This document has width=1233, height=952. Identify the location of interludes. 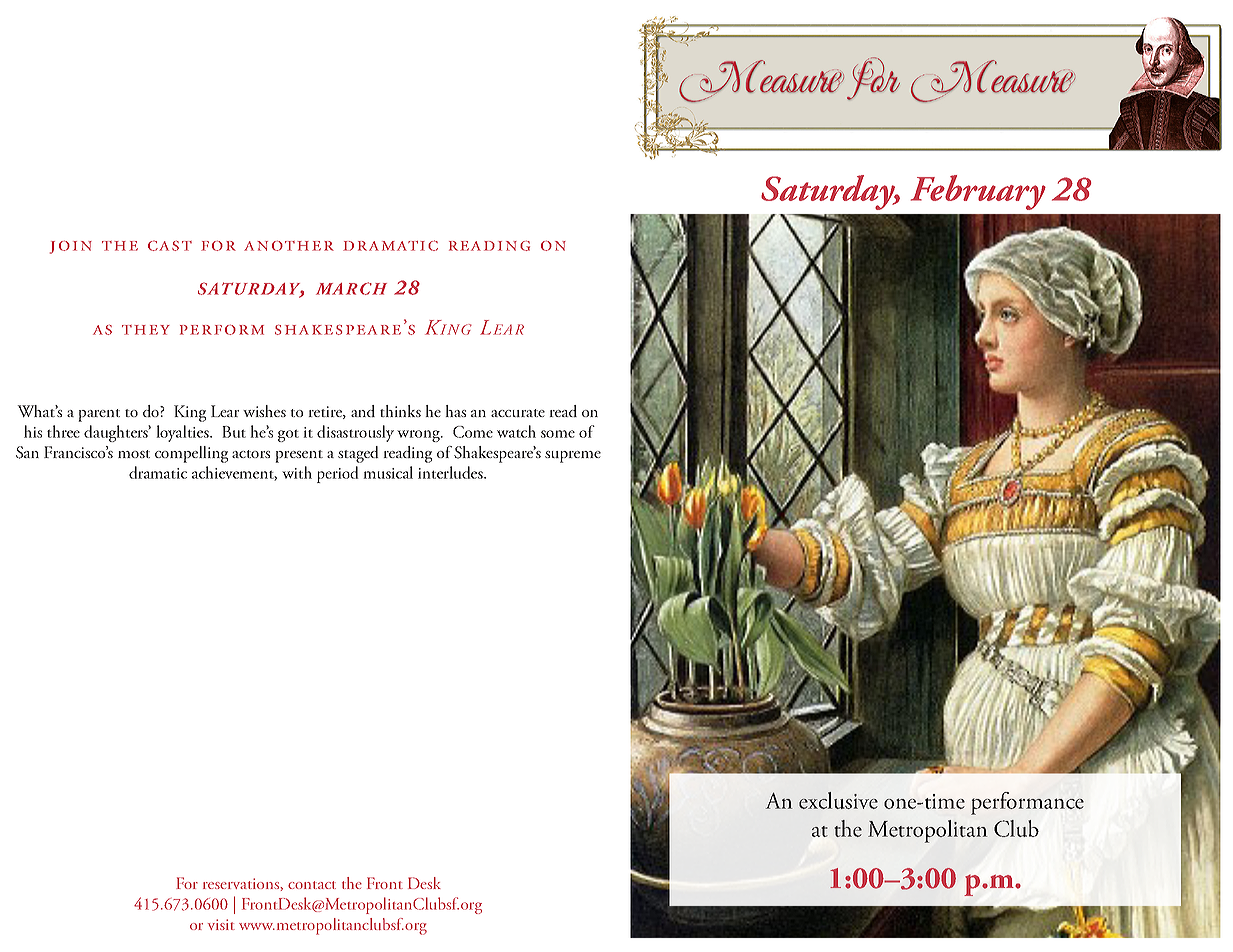
(451, 472).
